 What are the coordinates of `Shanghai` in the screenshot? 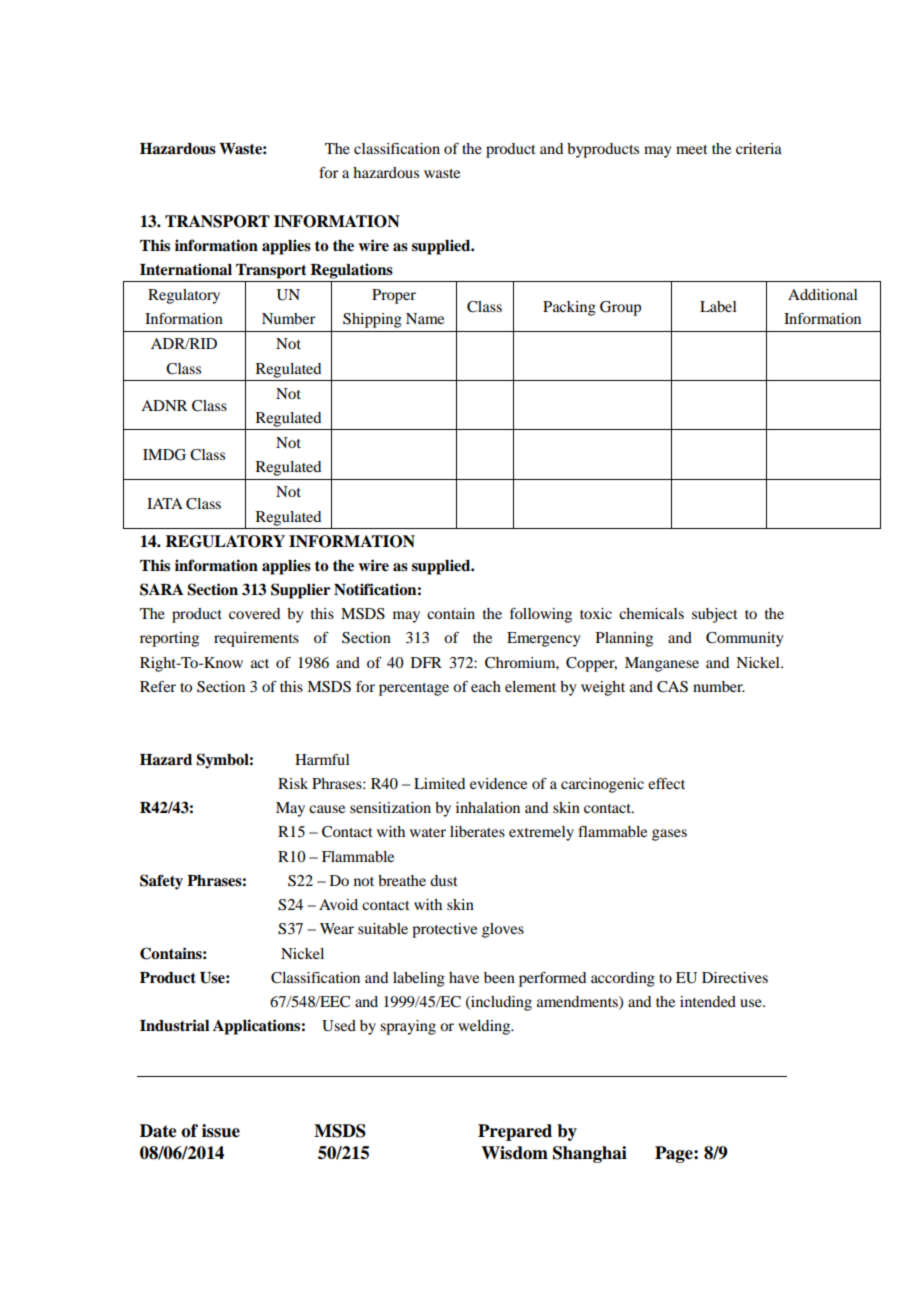 It's located at (590, 1154).
